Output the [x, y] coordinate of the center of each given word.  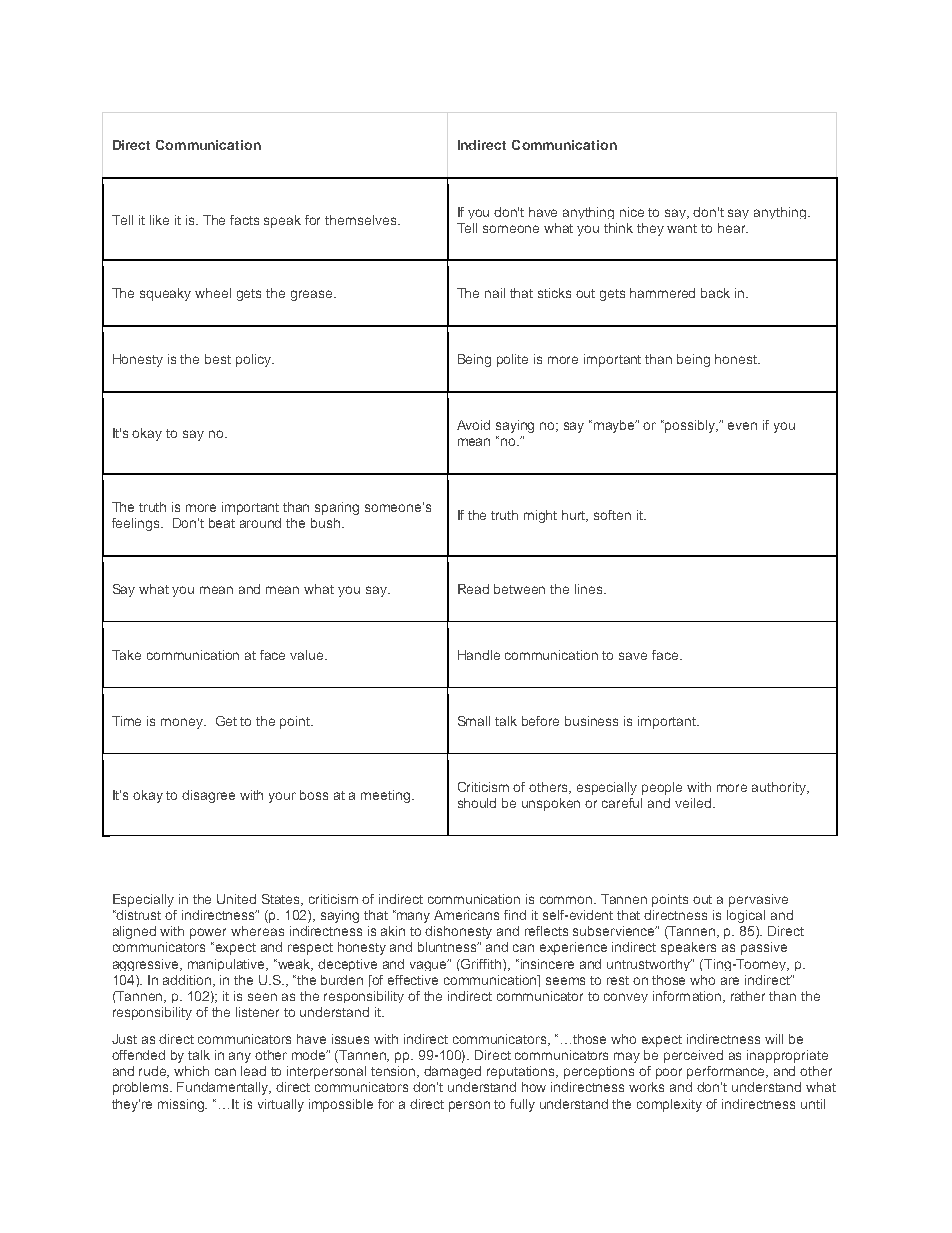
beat [222, 523]
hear [733, 228]
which [191, 1071]
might [540, 516]
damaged [452, 1072]
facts [244, 220]
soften [612, 515]
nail [495, 293]
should [477, 803]
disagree [208, 796]
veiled [694, 803]
